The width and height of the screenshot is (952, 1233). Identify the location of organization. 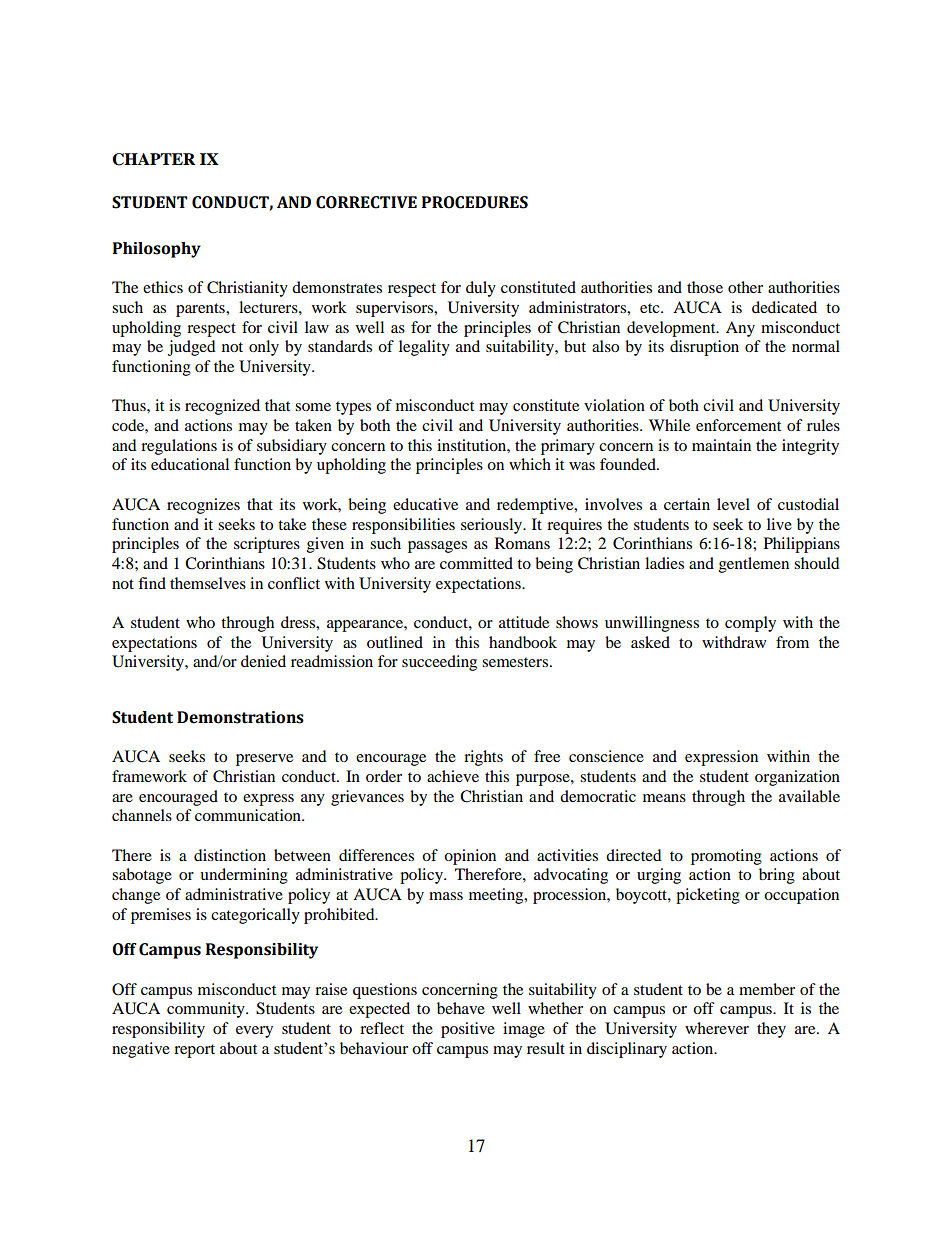
(797, 778).
